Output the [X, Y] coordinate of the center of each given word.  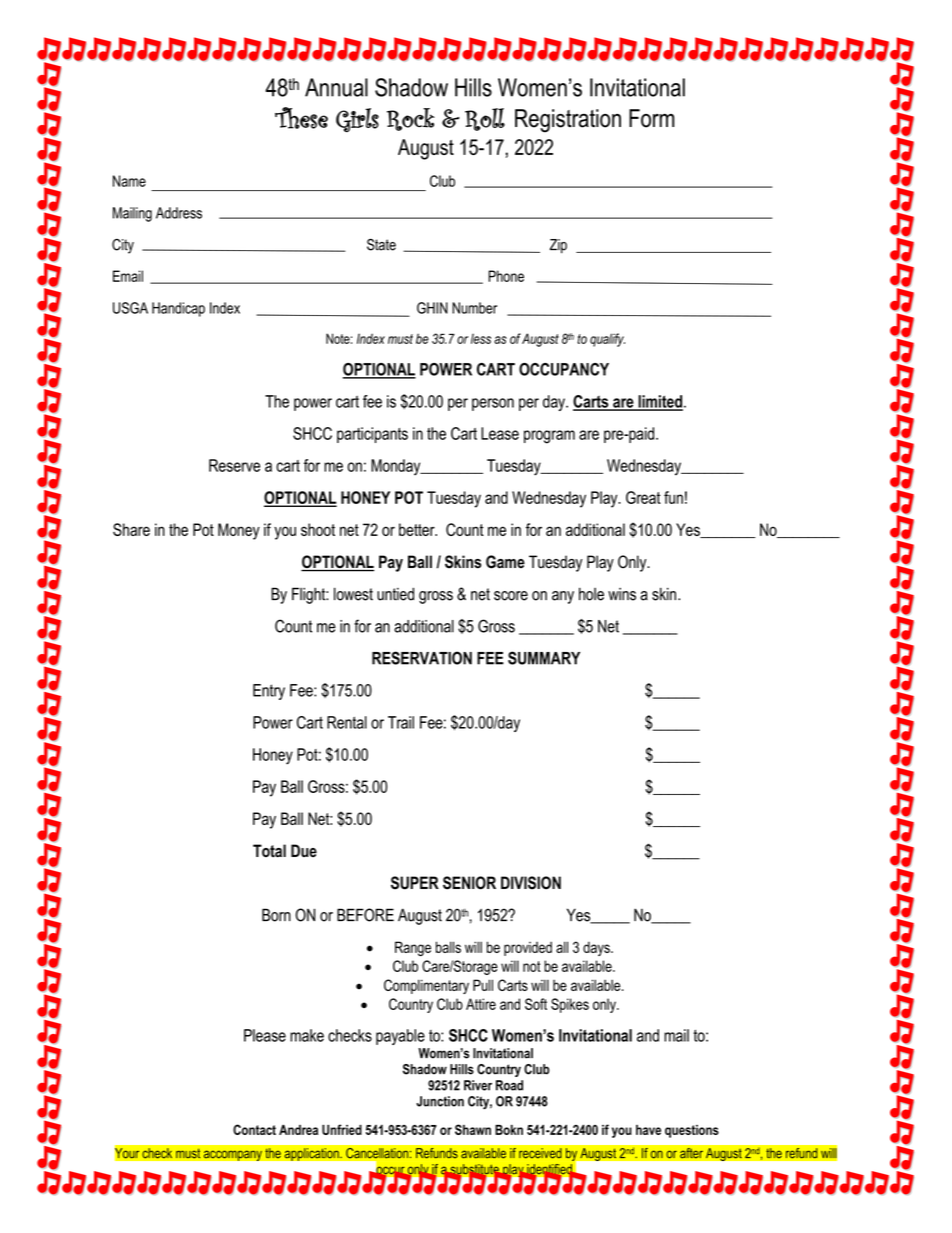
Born [276, 915]
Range [413, 948]
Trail [401, 722]
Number [474, 308]
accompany [232, 1155]
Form [651, 118]
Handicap [178, 309]
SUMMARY [544, 658]
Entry [269, 692]
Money [239, 531]
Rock [411, 119]
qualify [607, 340]
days [597, 948]
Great [643, 497]
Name [129, 181]
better [418, 529]
